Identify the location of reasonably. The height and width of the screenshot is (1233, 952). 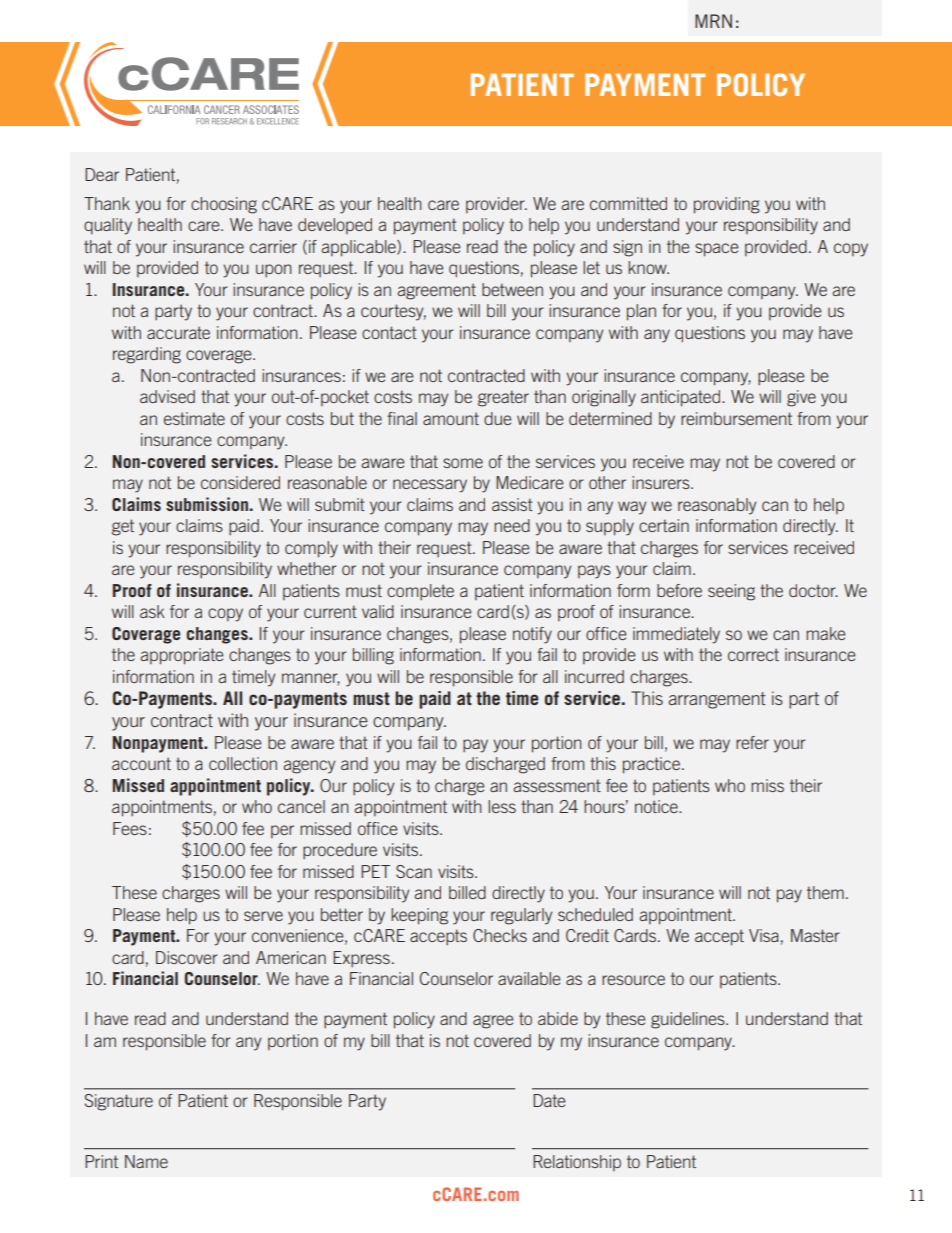
(717, 506).
